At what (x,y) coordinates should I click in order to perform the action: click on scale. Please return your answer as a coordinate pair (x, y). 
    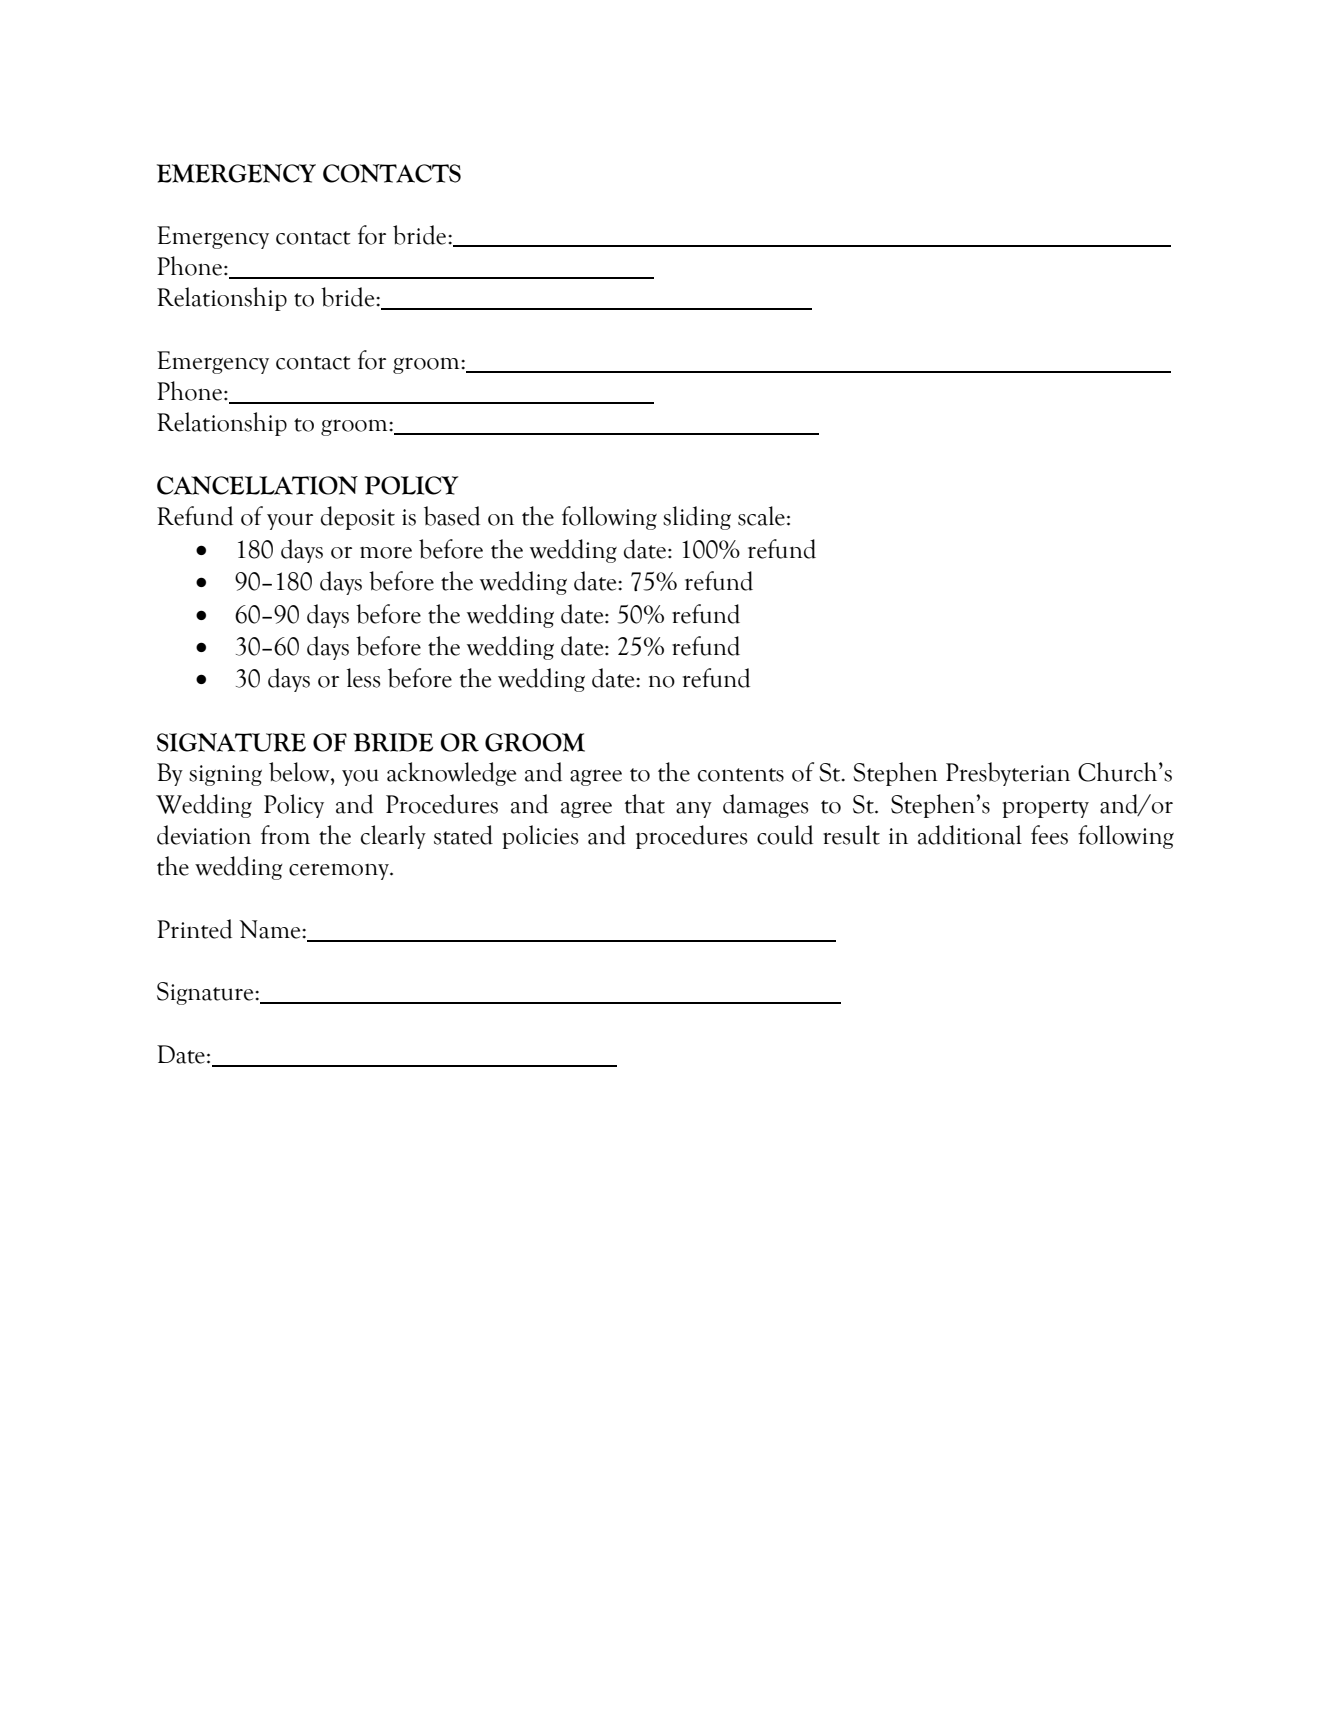
    Looking at the image, I should click on (761, 516).
